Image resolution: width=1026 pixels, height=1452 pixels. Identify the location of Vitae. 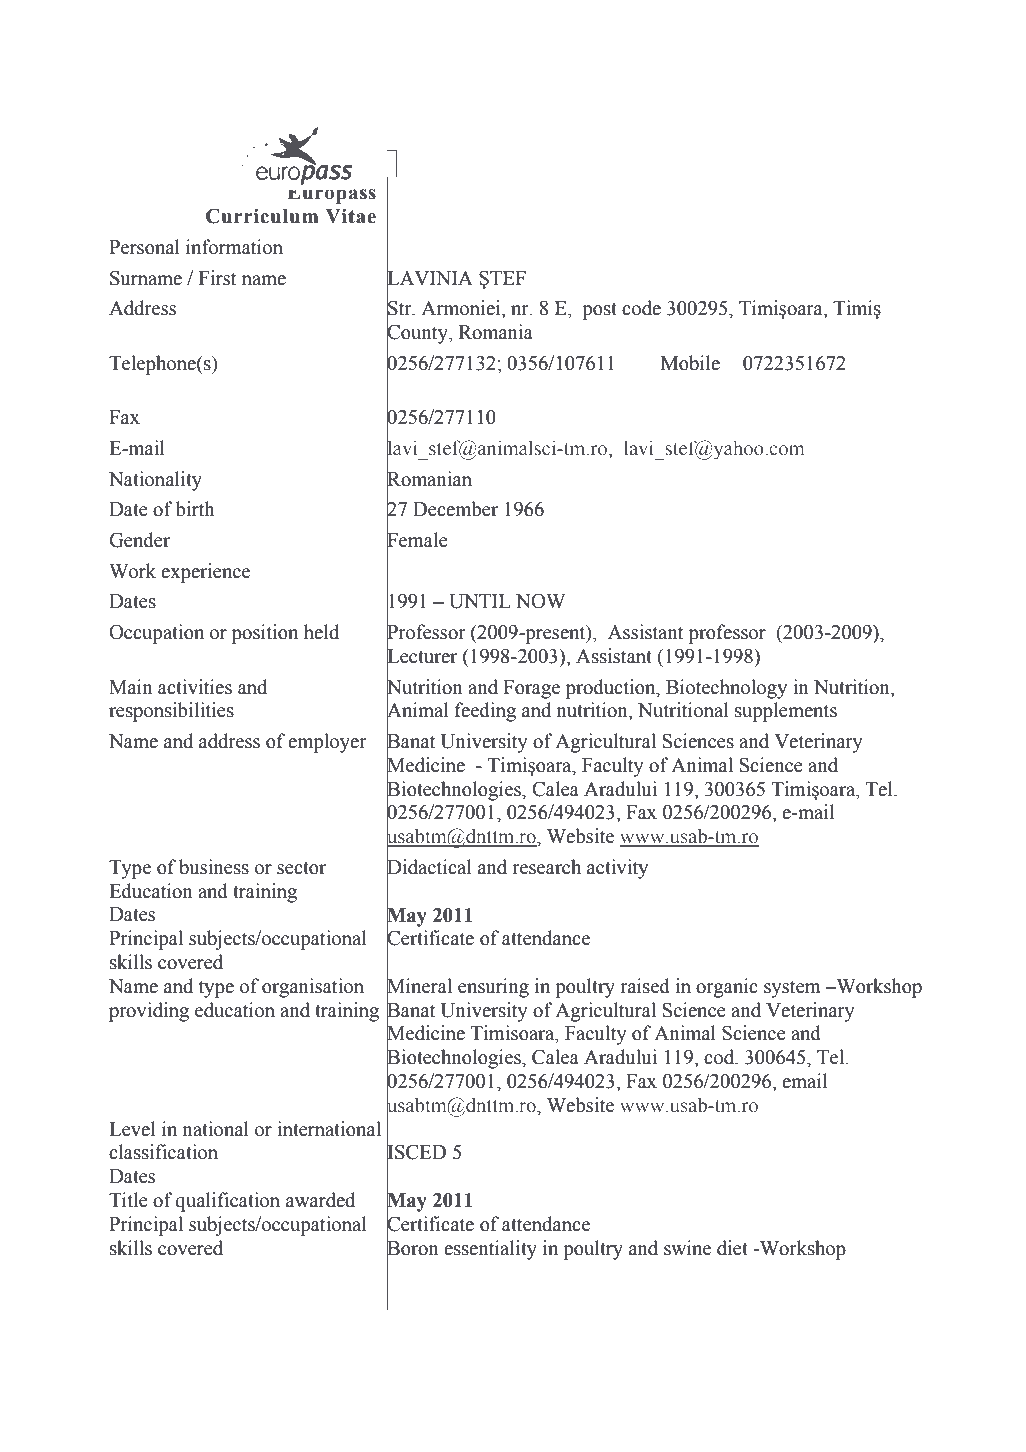
(351, 216).
